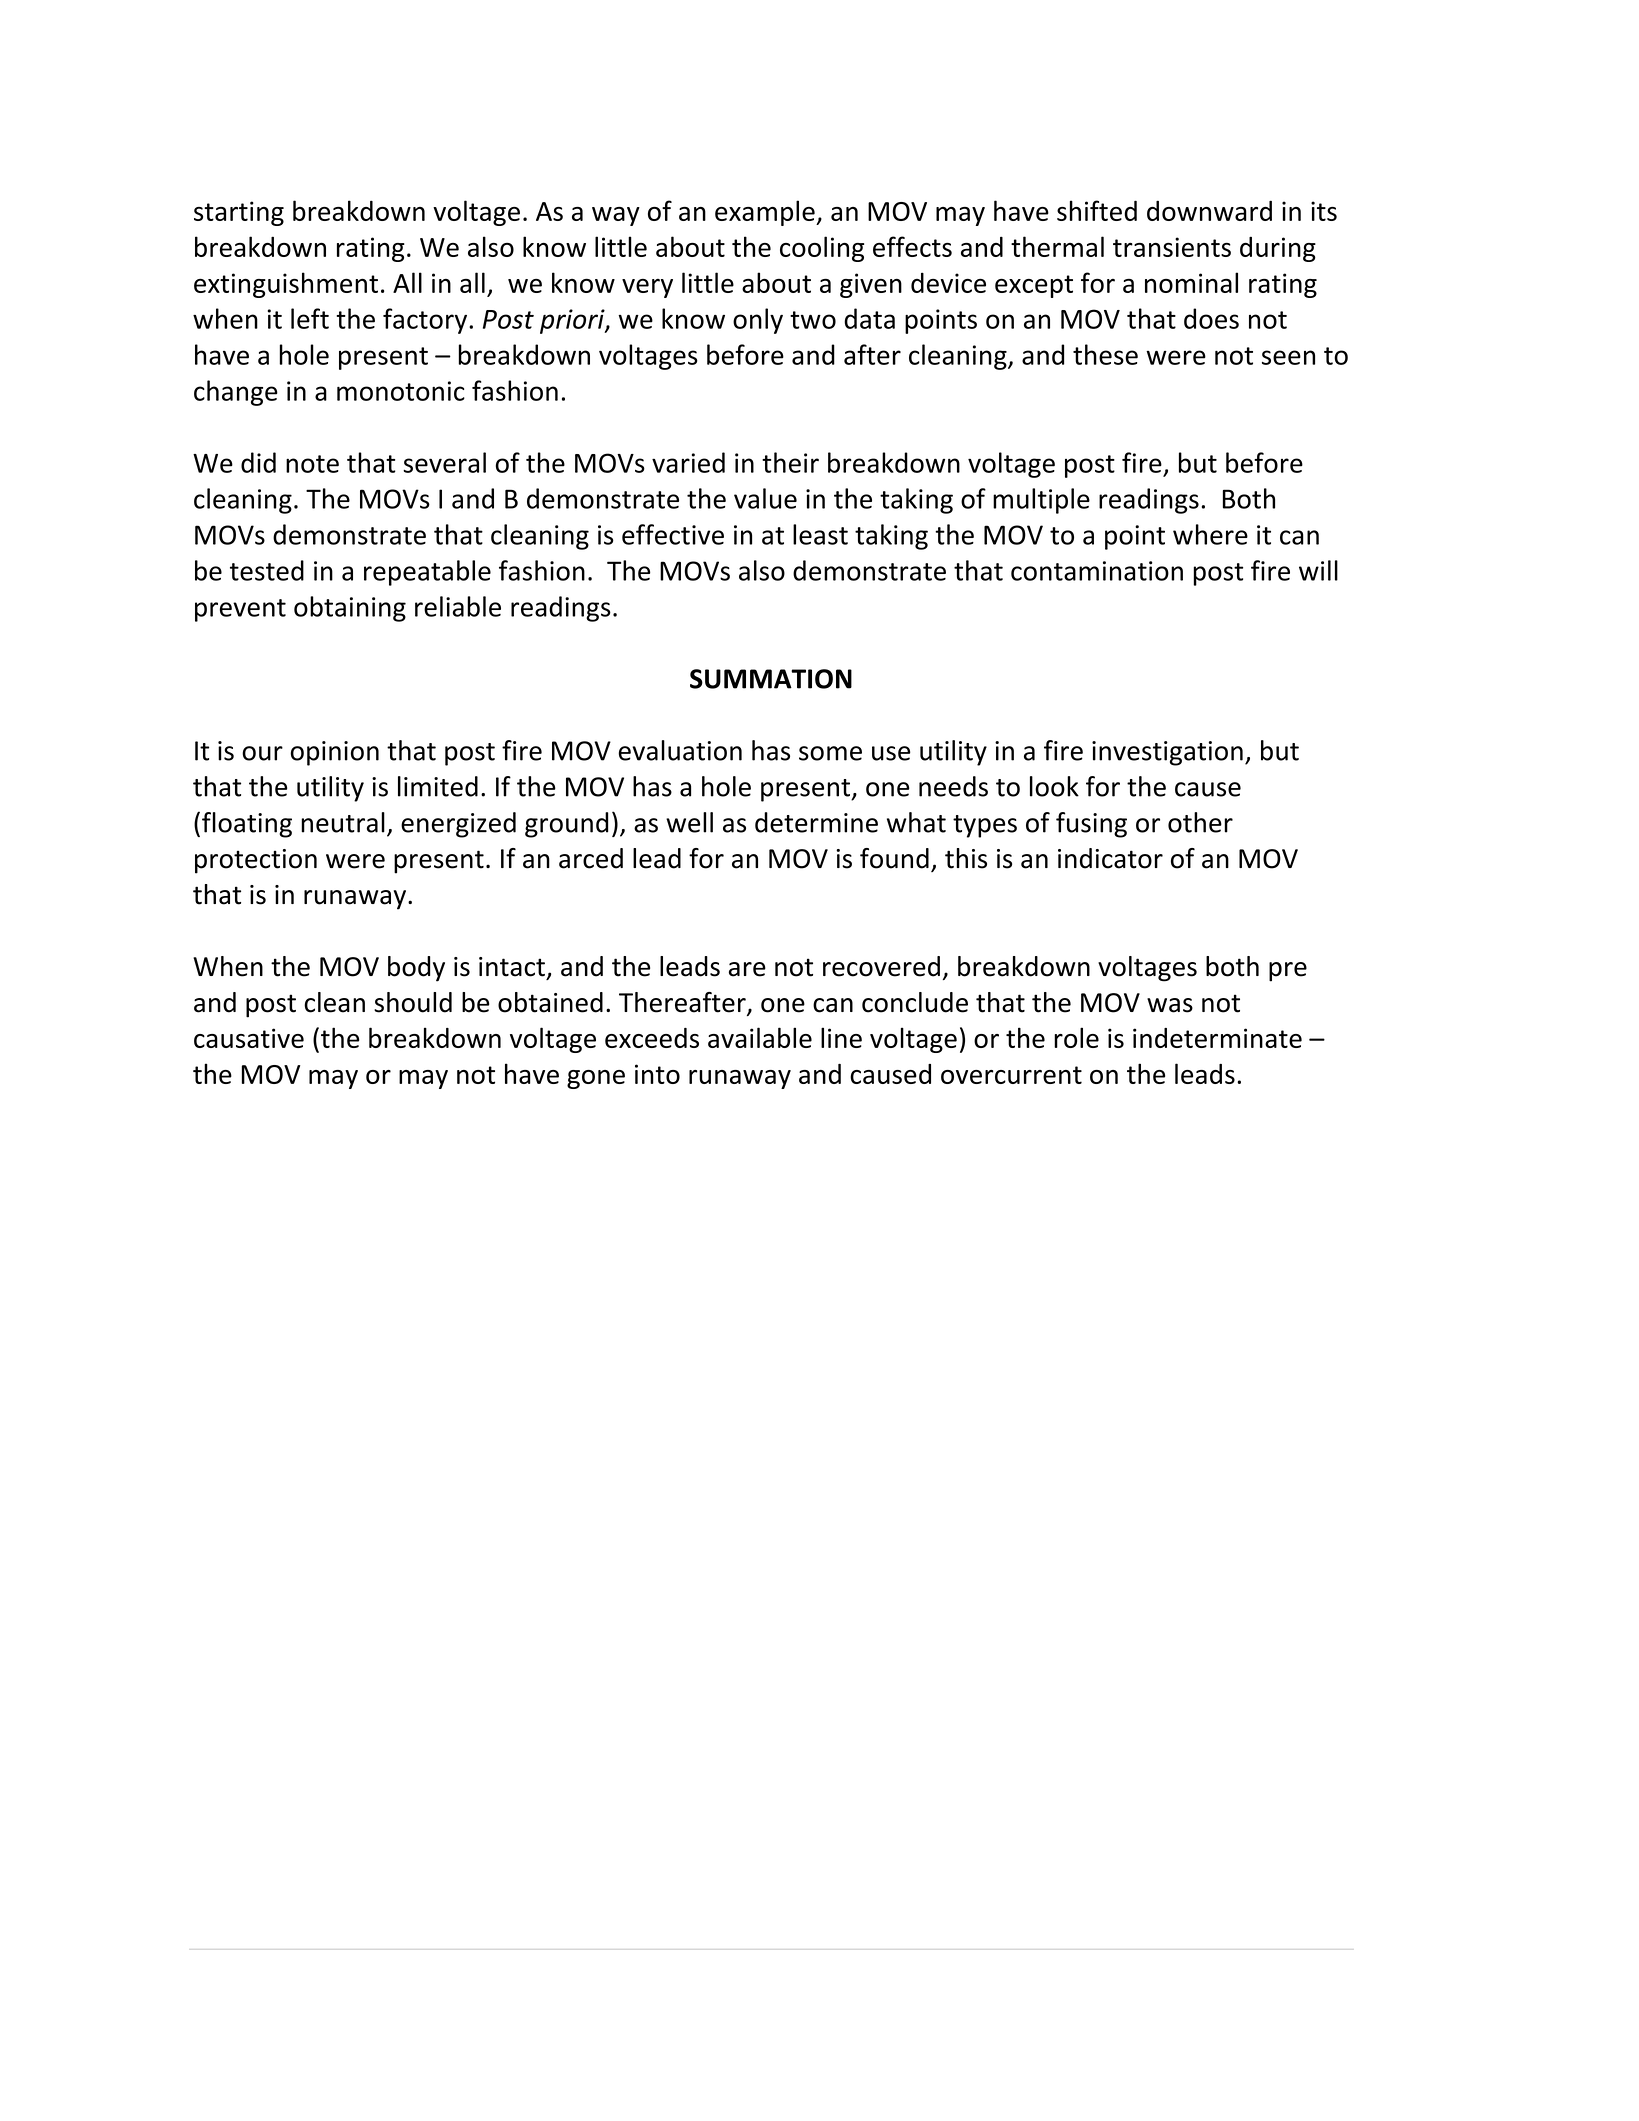 This screenshot has height=2121, width=1639. I want to click on repeatable, so click(427, 573).
